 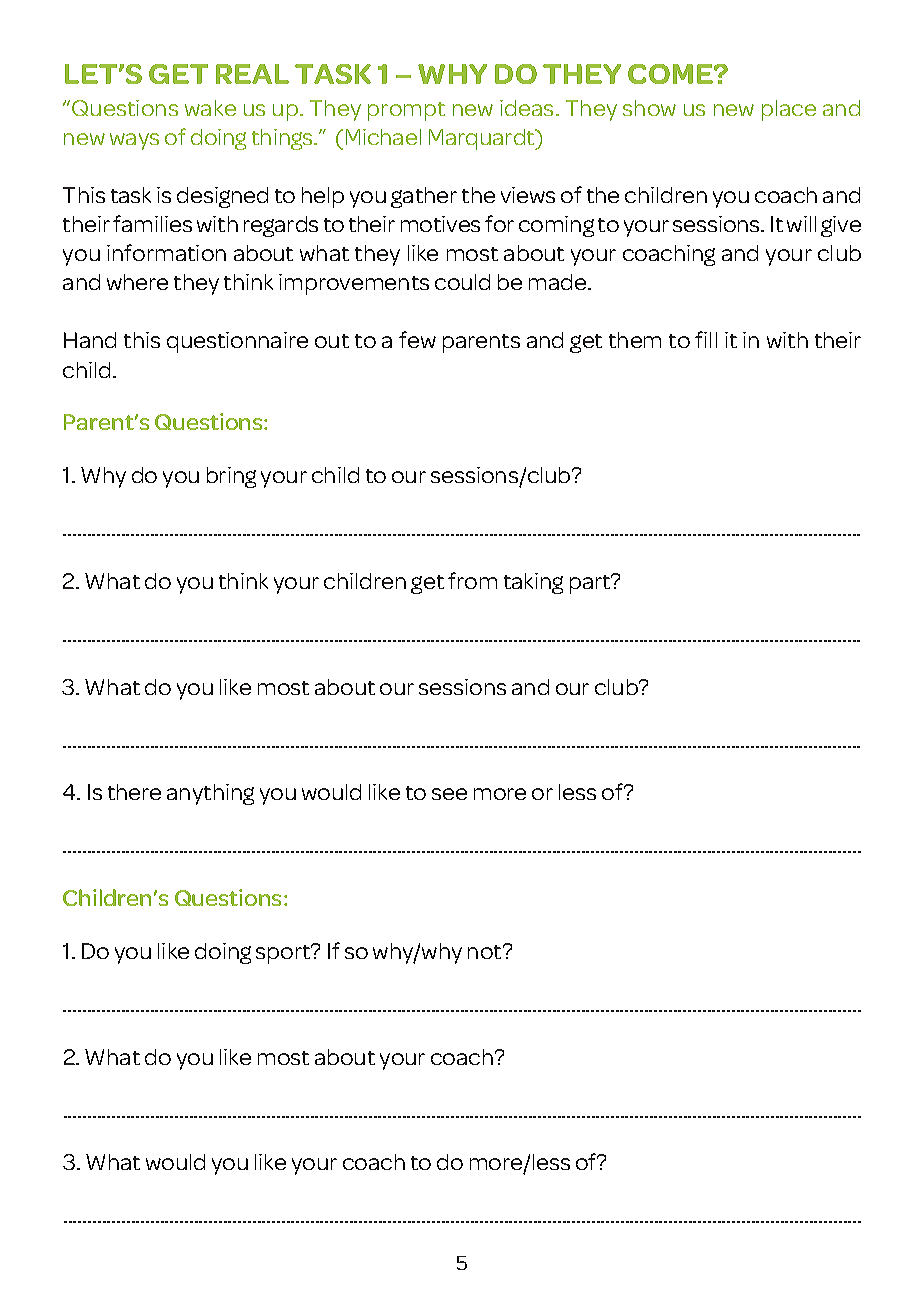 I want to click on not, so click(x=486, y=952).
